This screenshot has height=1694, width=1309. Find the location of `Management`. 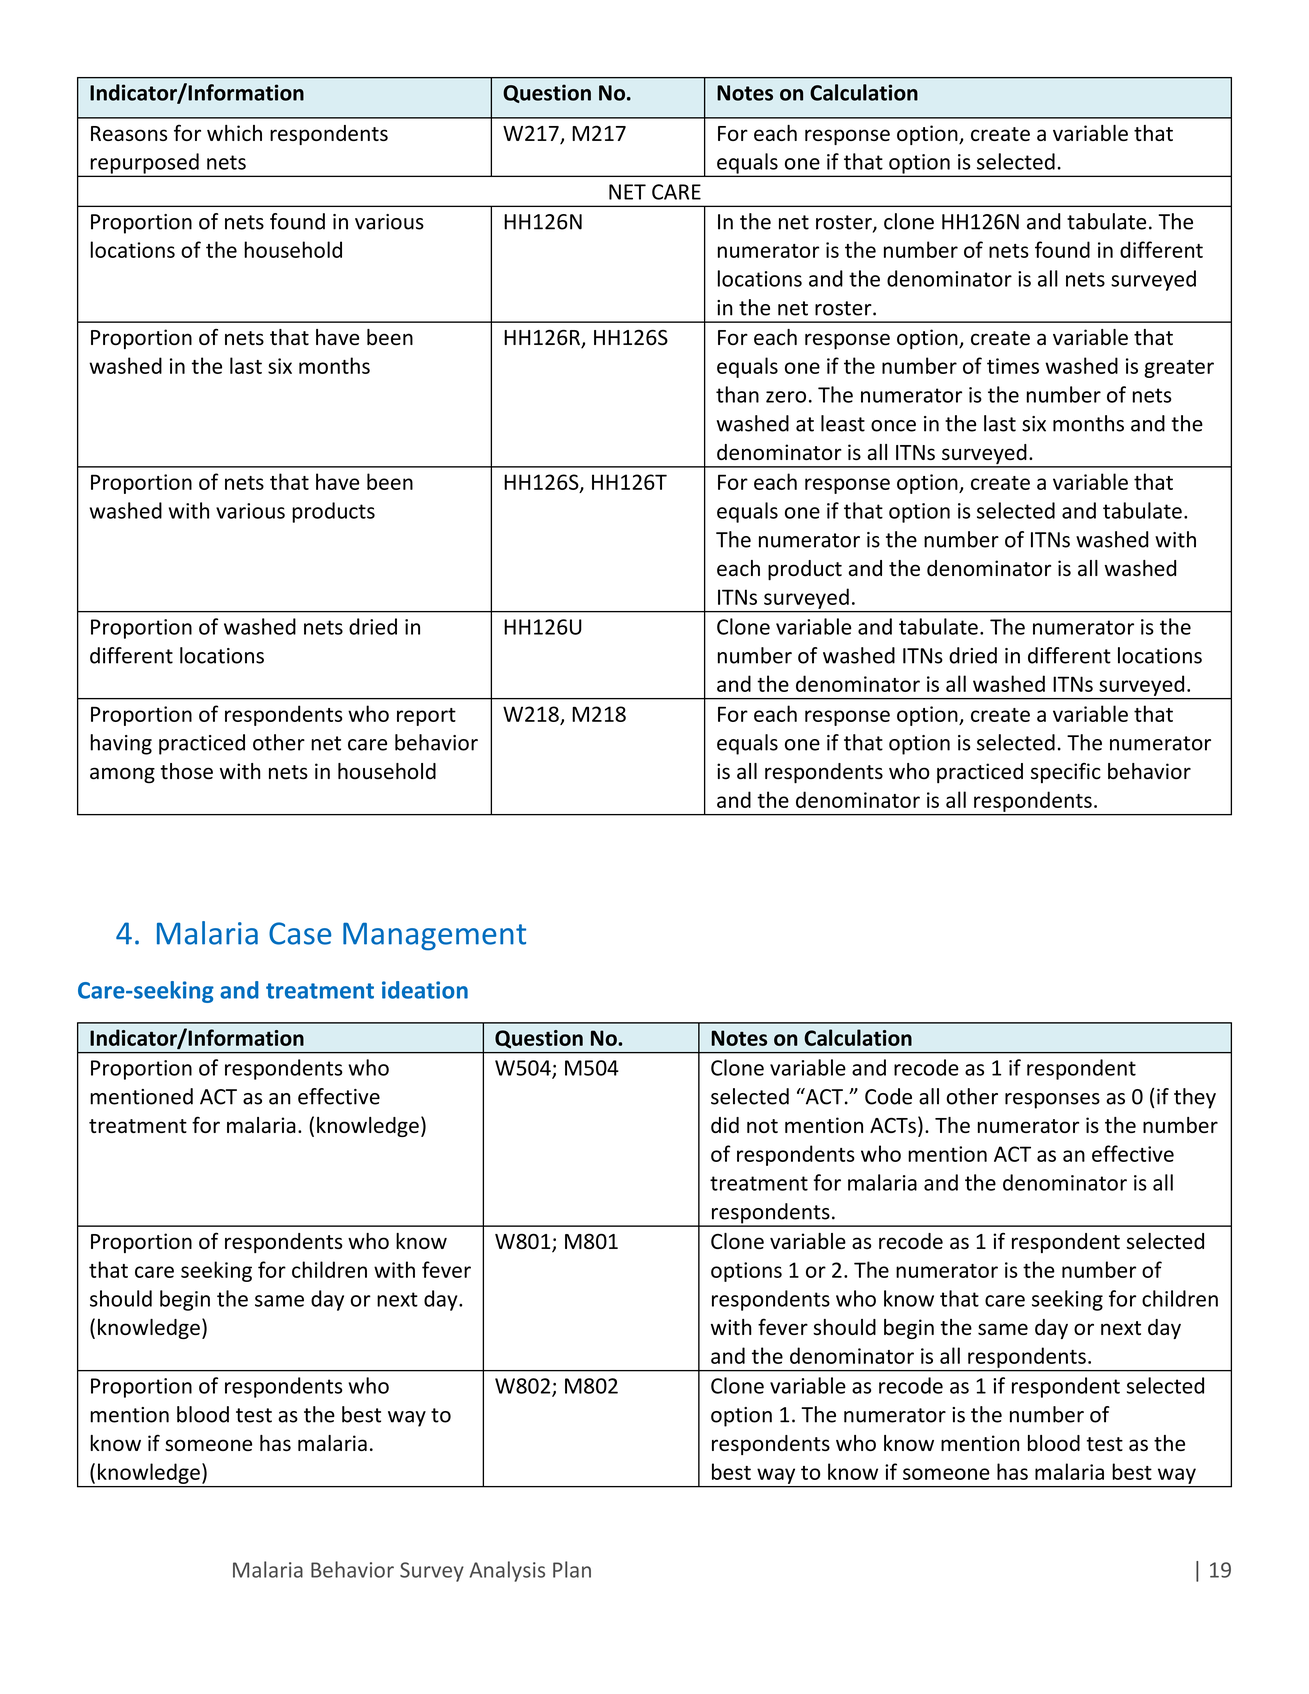

Management is located at coordinates (434, 937).
